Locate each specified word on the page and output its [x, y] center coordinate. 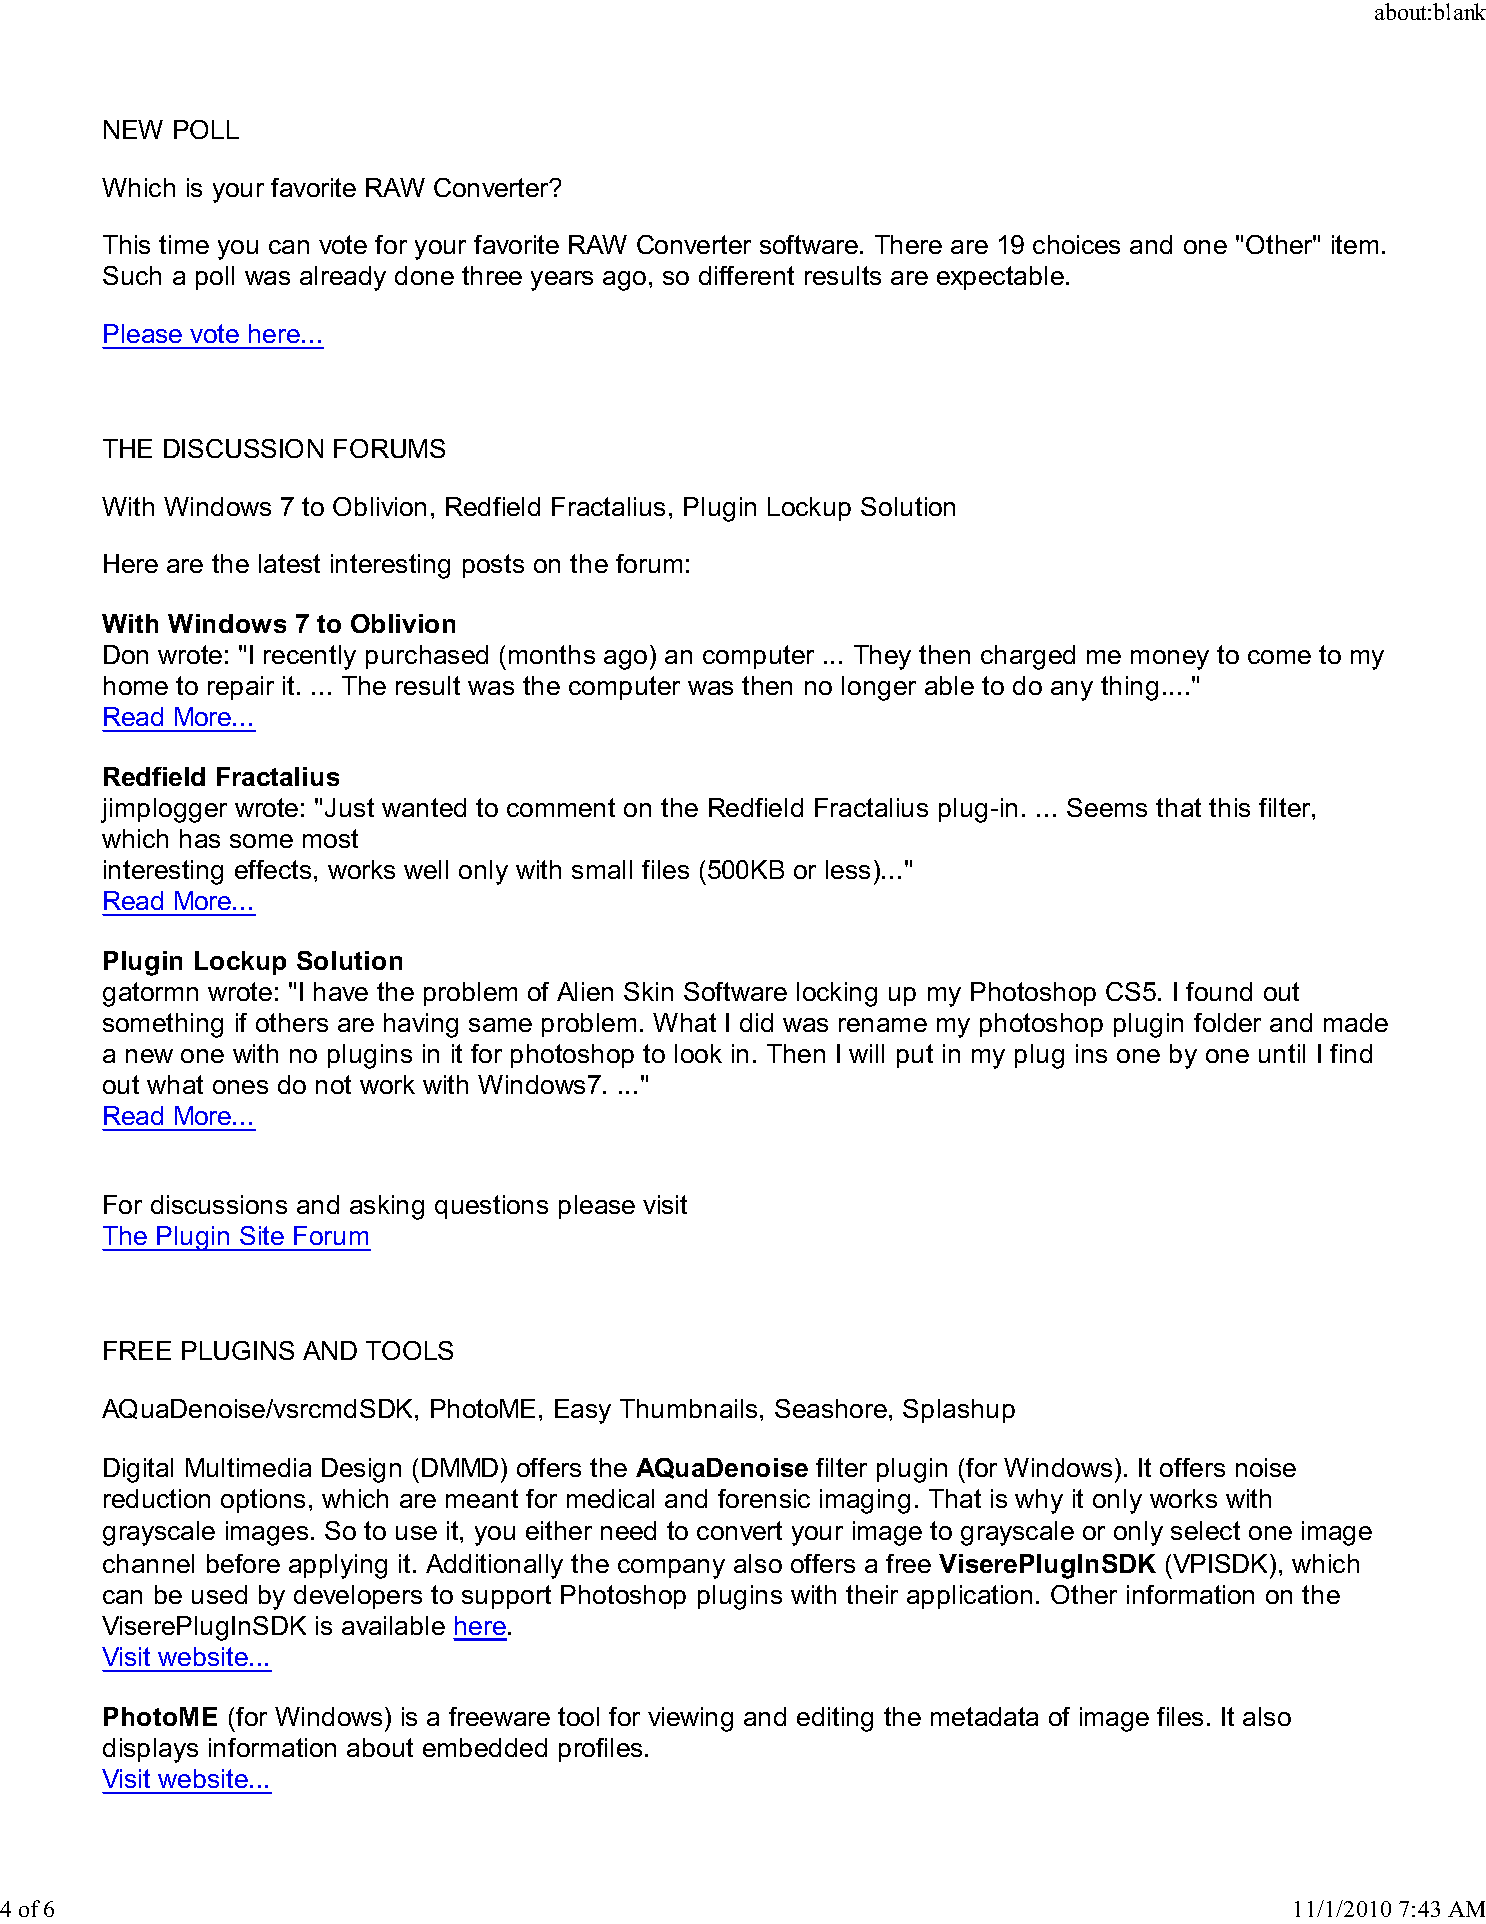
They [882, 657]
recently [310, 657]
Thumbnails [690, 1408]
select [1205, 1530]
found [1219, 991]
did [756, 1022]
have [341, 991]
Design [361, 1470]
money [1170, 660]
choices [1076, 244]
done [424, 275]
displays [150, 1750]
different [746, 275]
